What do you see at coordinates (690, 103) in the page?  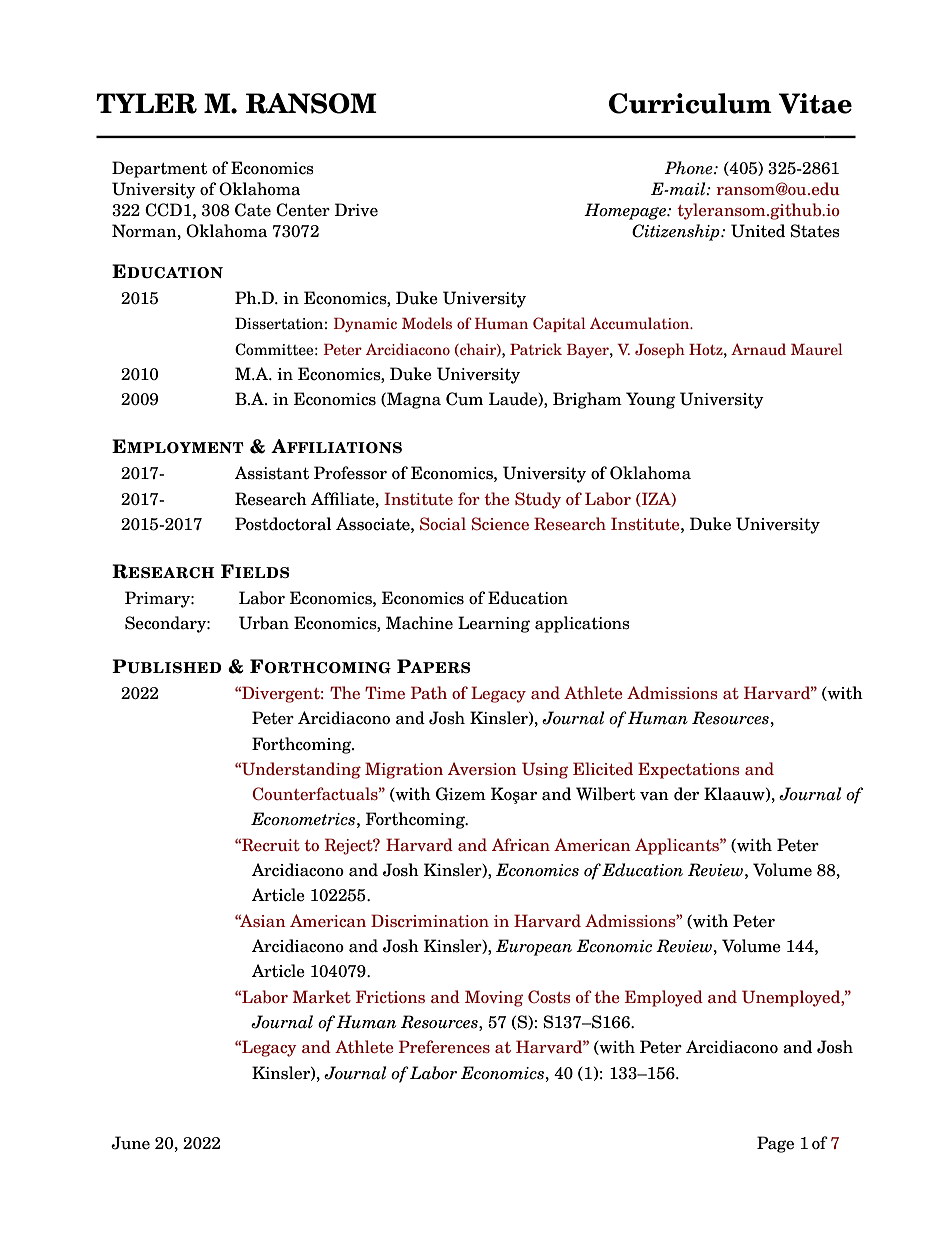 I see `Curriculum` at bounding box center [690, 103].
